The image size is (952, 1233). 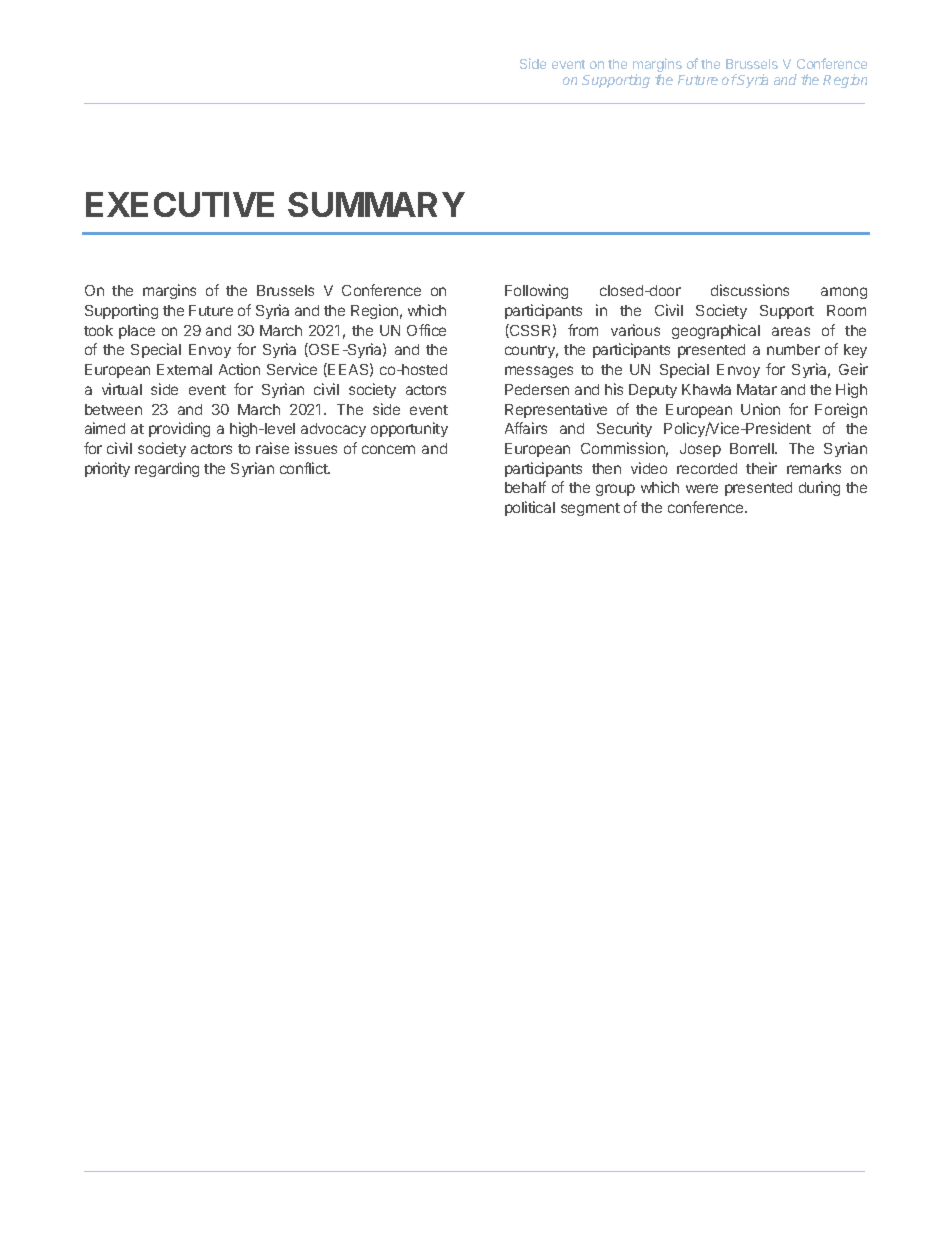 What do you see at coordinates (539, 372) in the document?
I see `messages` at bounding box center [539, 372].
